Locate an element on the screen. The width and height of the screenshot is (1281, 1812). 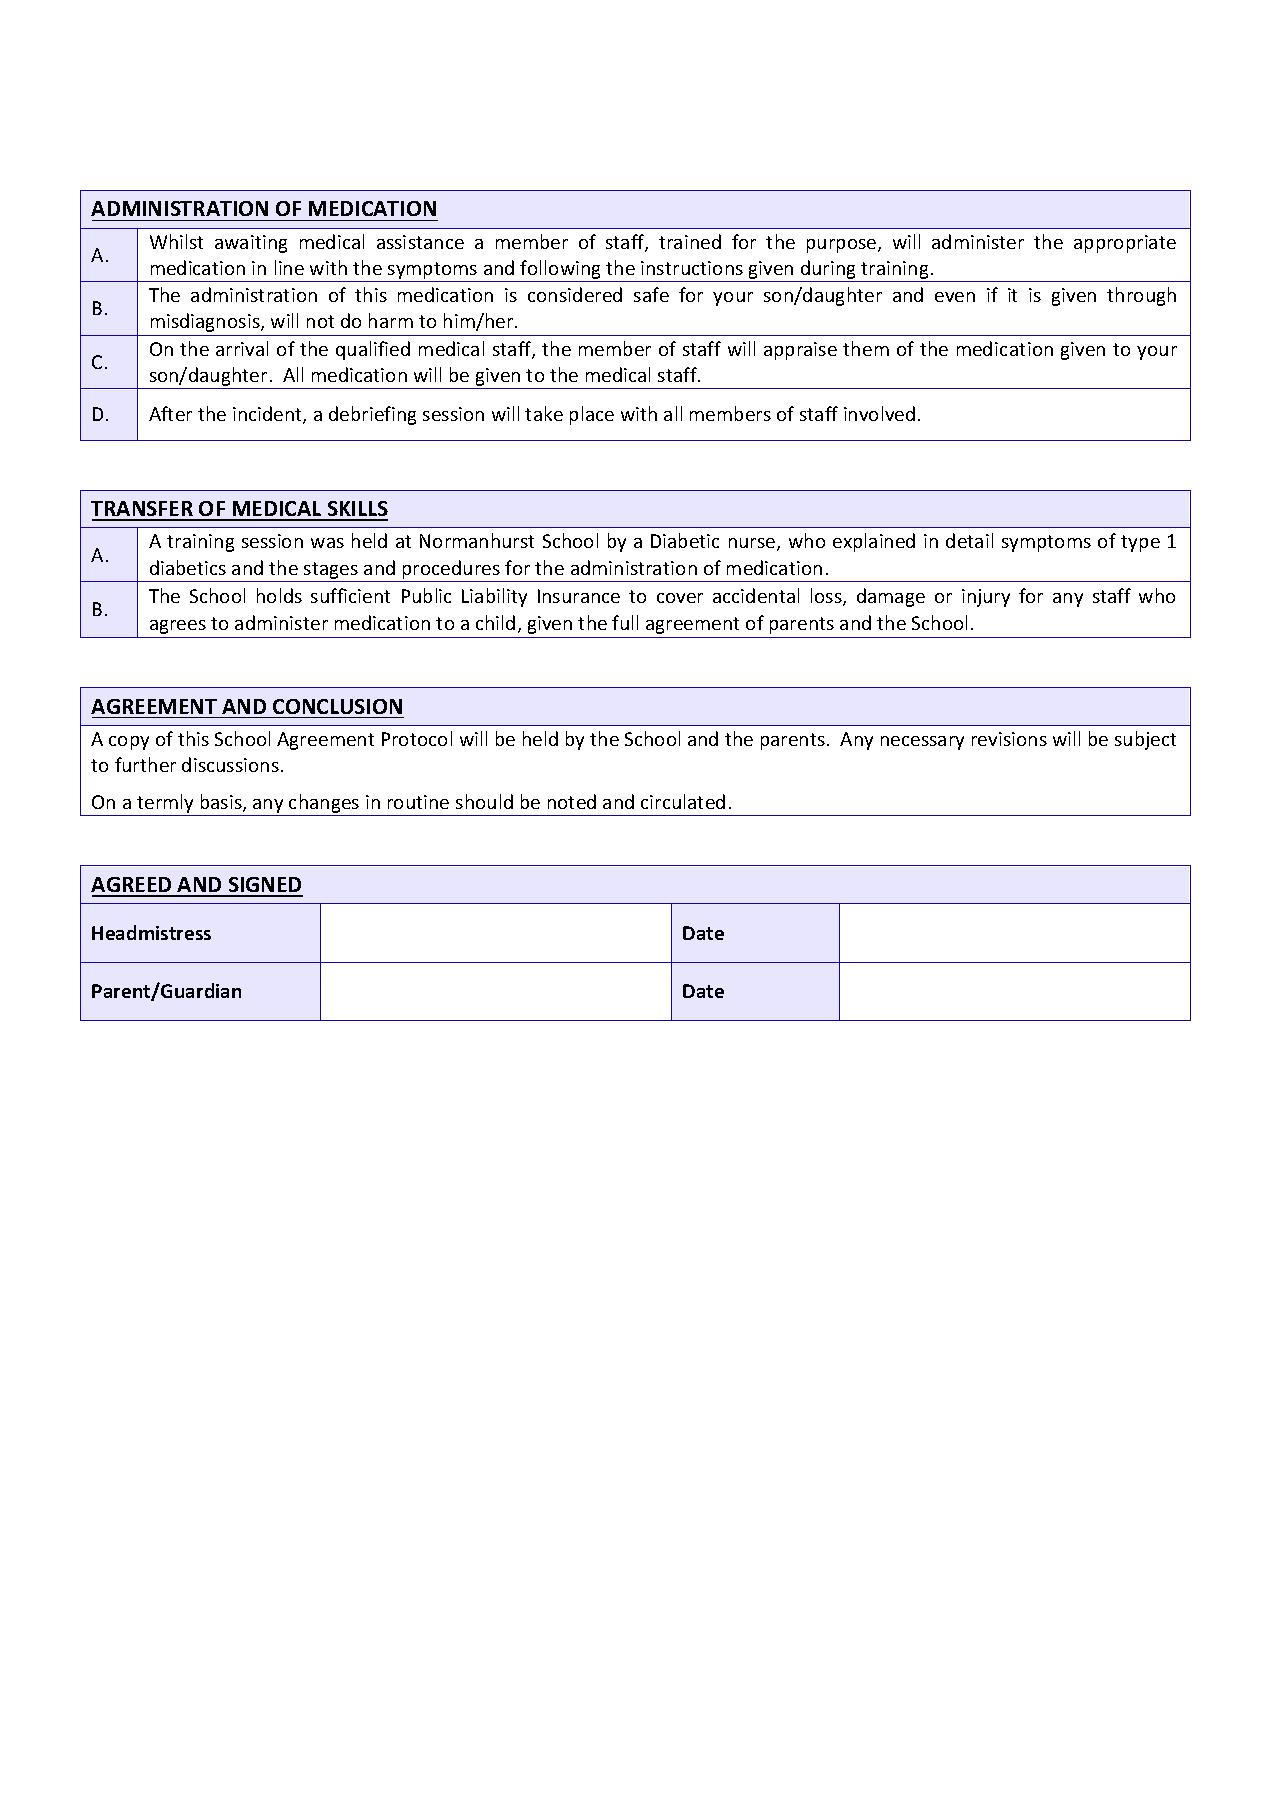
instructions is located at coordinates (692, 268).
